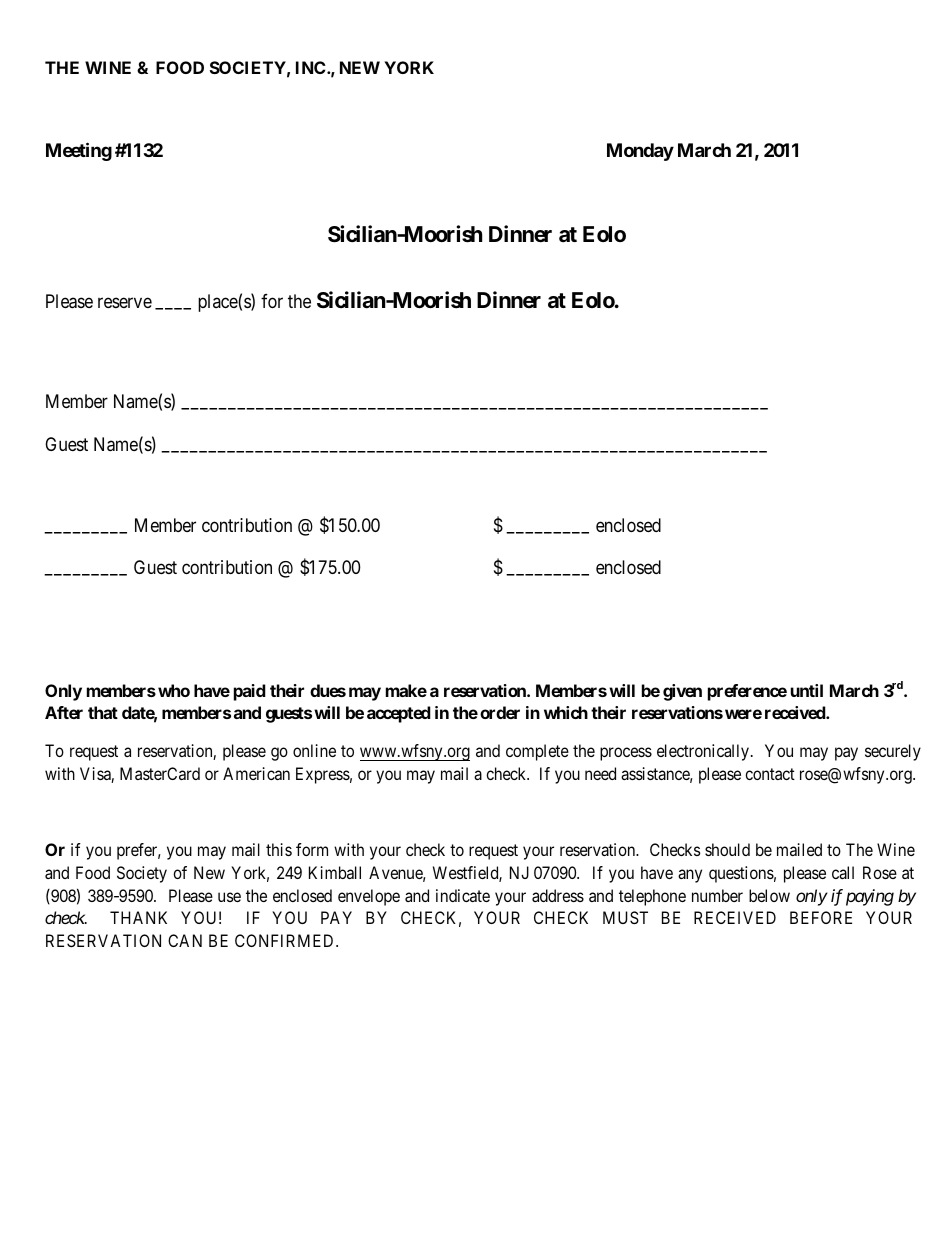 This document has width=952, height=1233. I want to click on reserve, so click(125, 302).
